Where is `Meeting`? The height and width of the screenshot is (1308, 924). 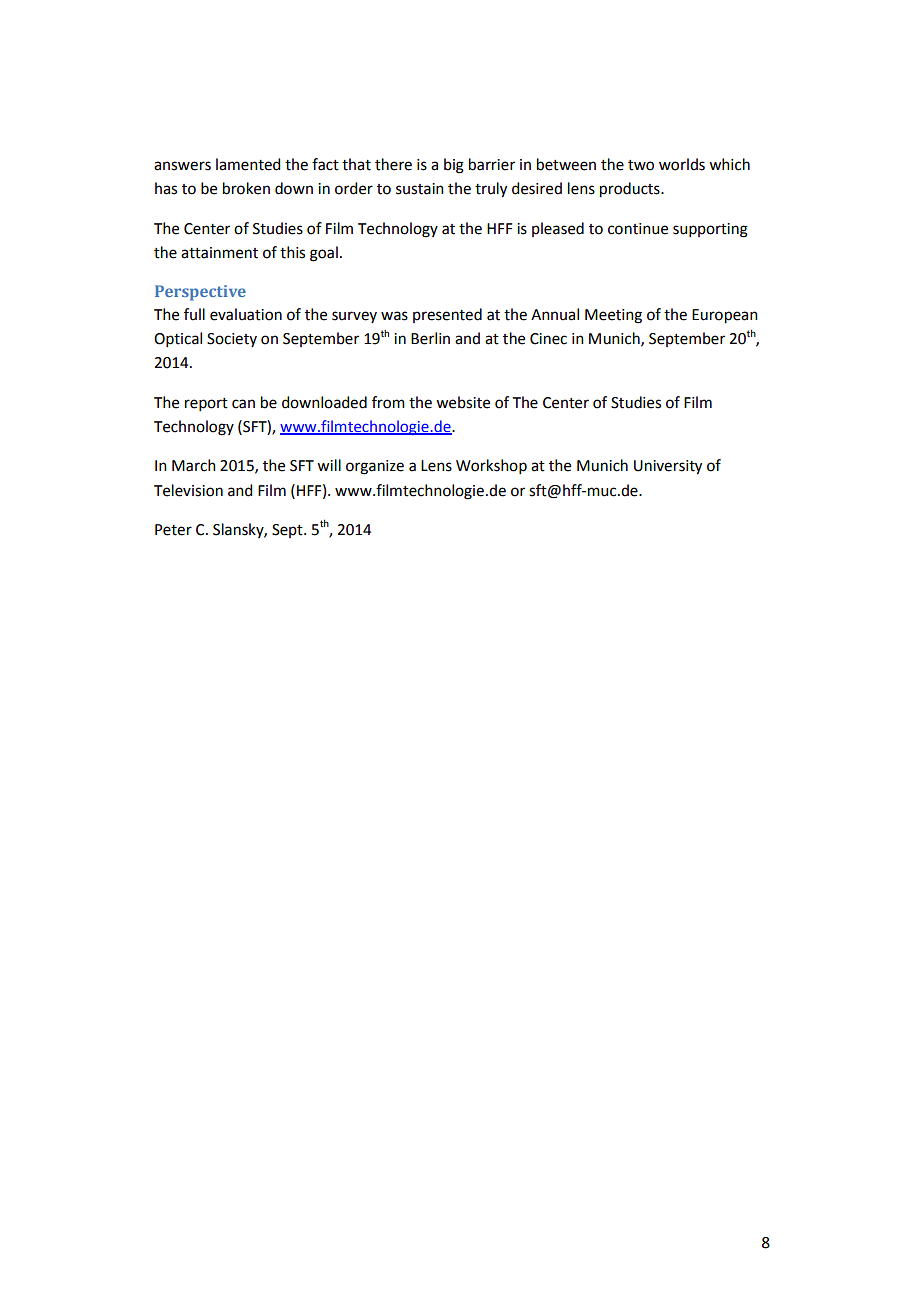 Meeting is located at coordinates (613, 316).
